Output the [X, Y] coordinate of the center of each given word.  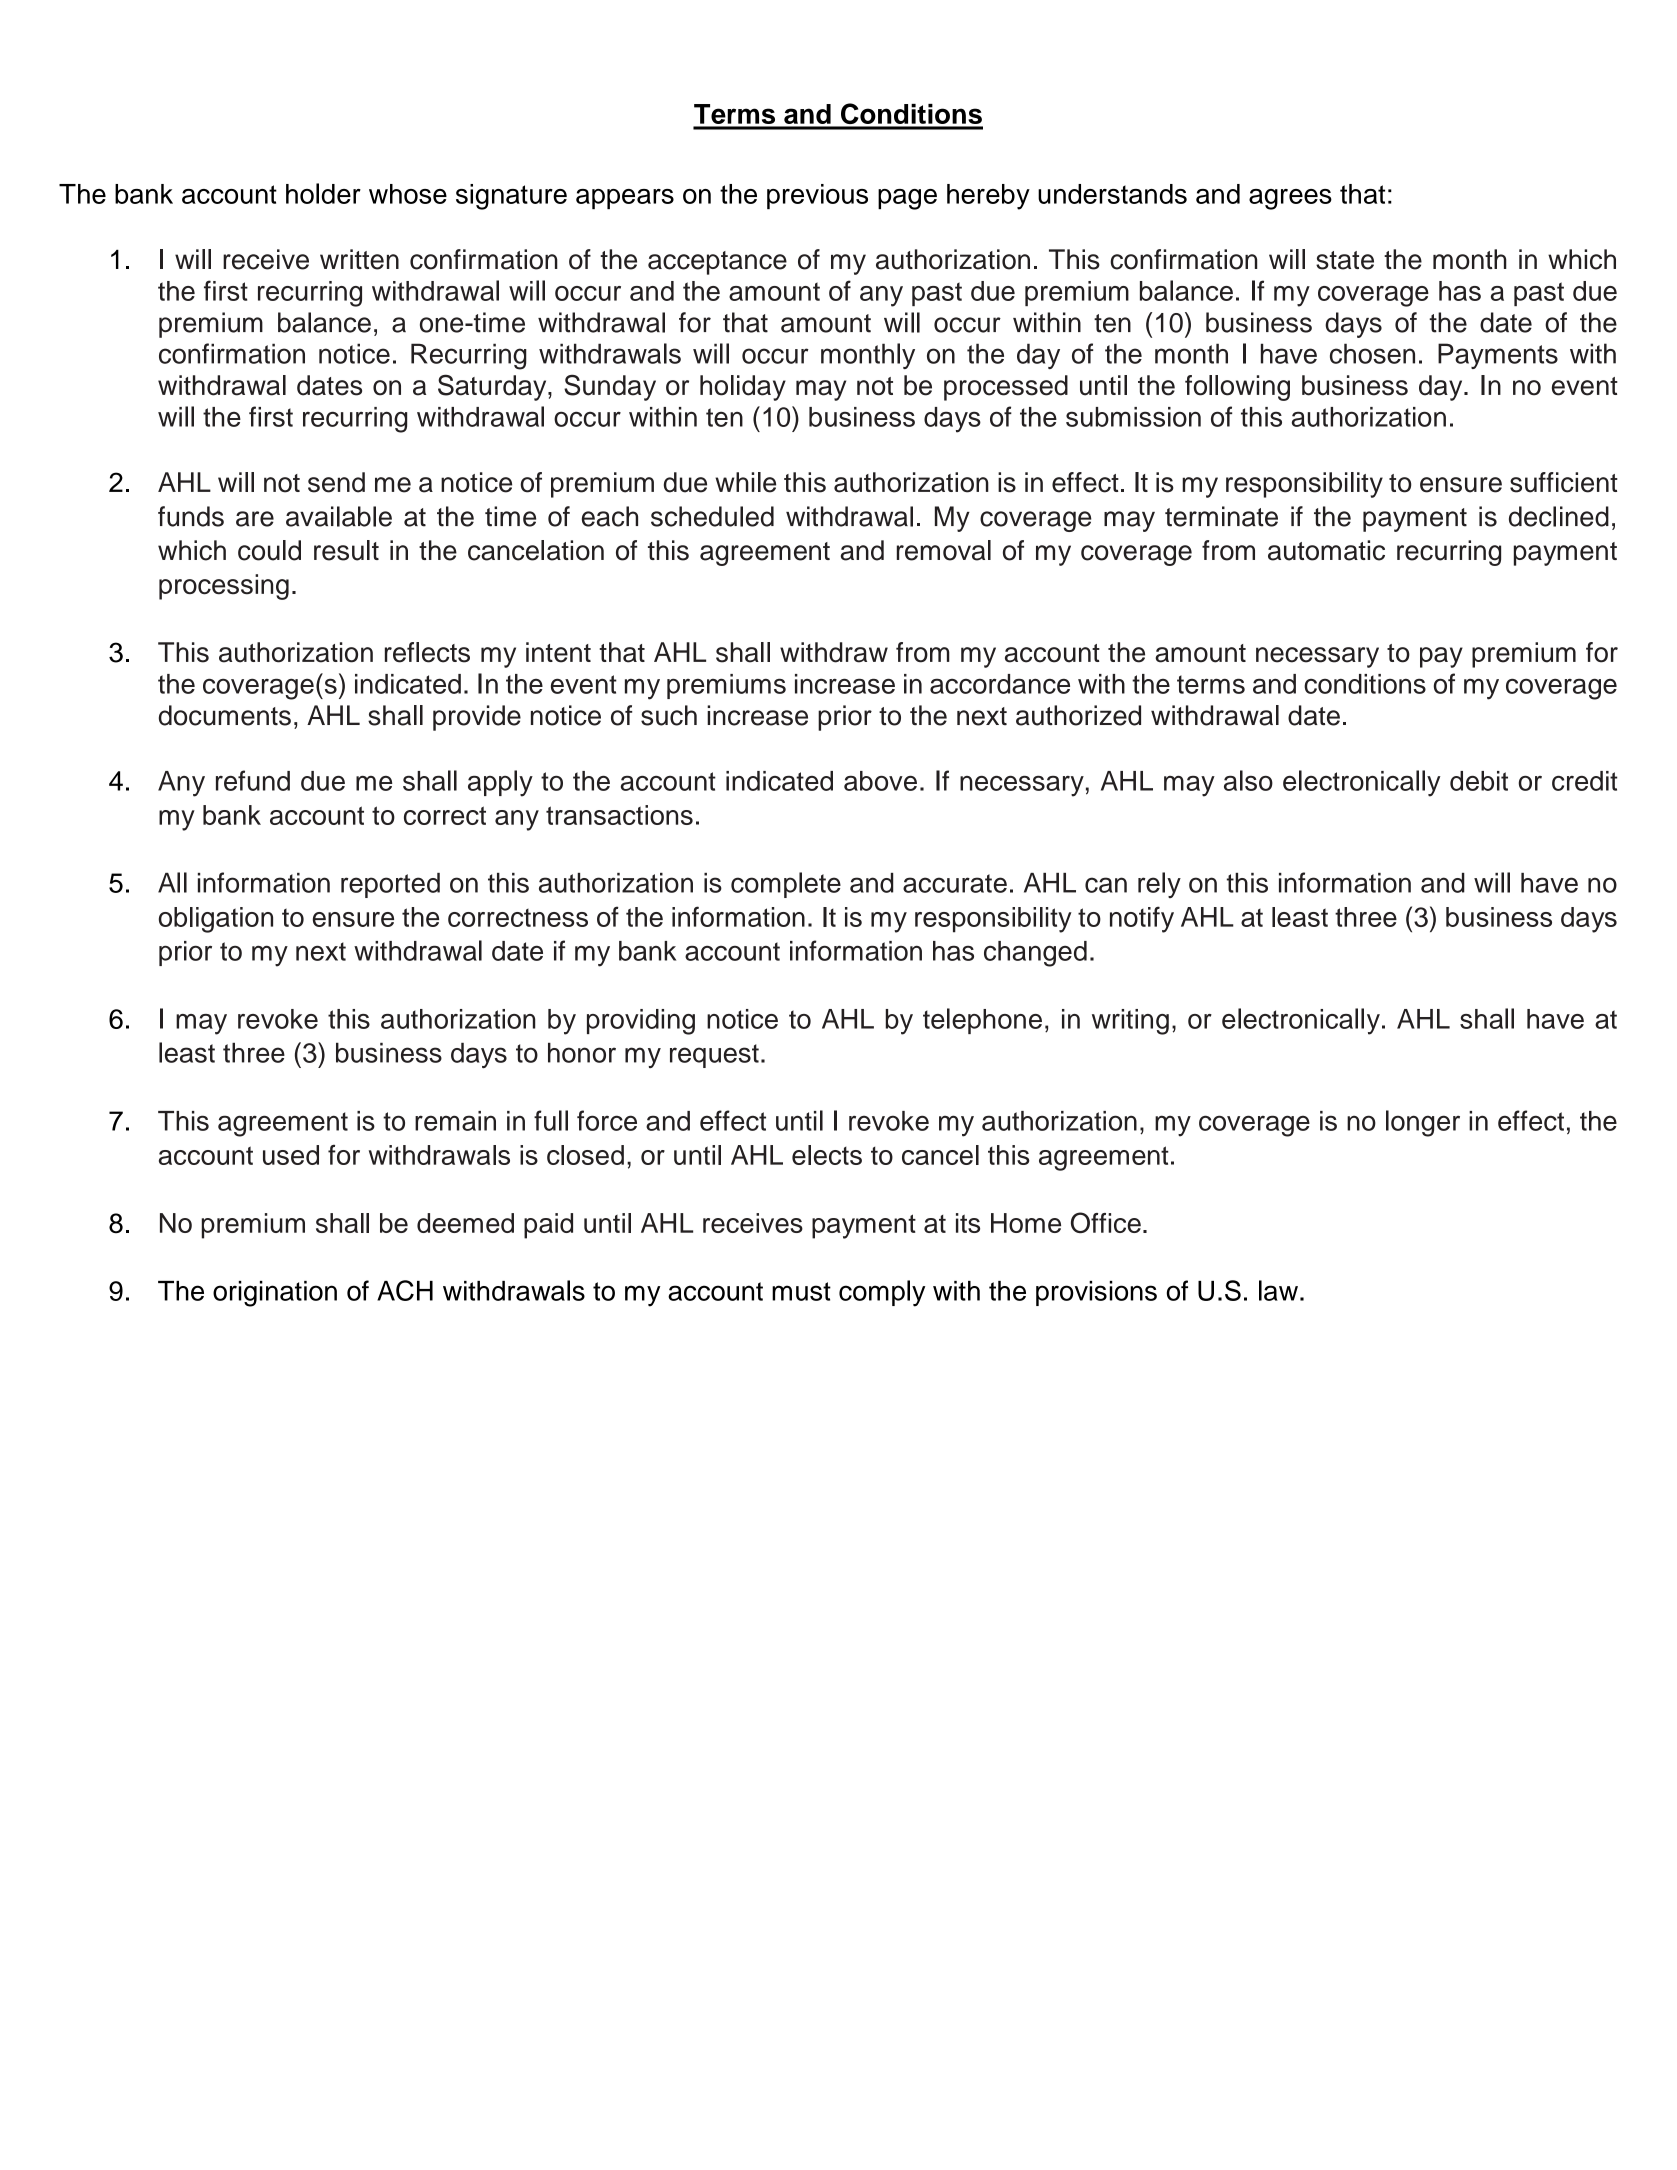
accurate [955, 883]
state [1345, 260]
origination [275, 1294]
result [346, 550]
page [907, 199]
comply [882, 1293]
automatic [1326, 550]
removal [944, 550]
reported [390, 885]
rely [1159, 885]
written [359, 259]
